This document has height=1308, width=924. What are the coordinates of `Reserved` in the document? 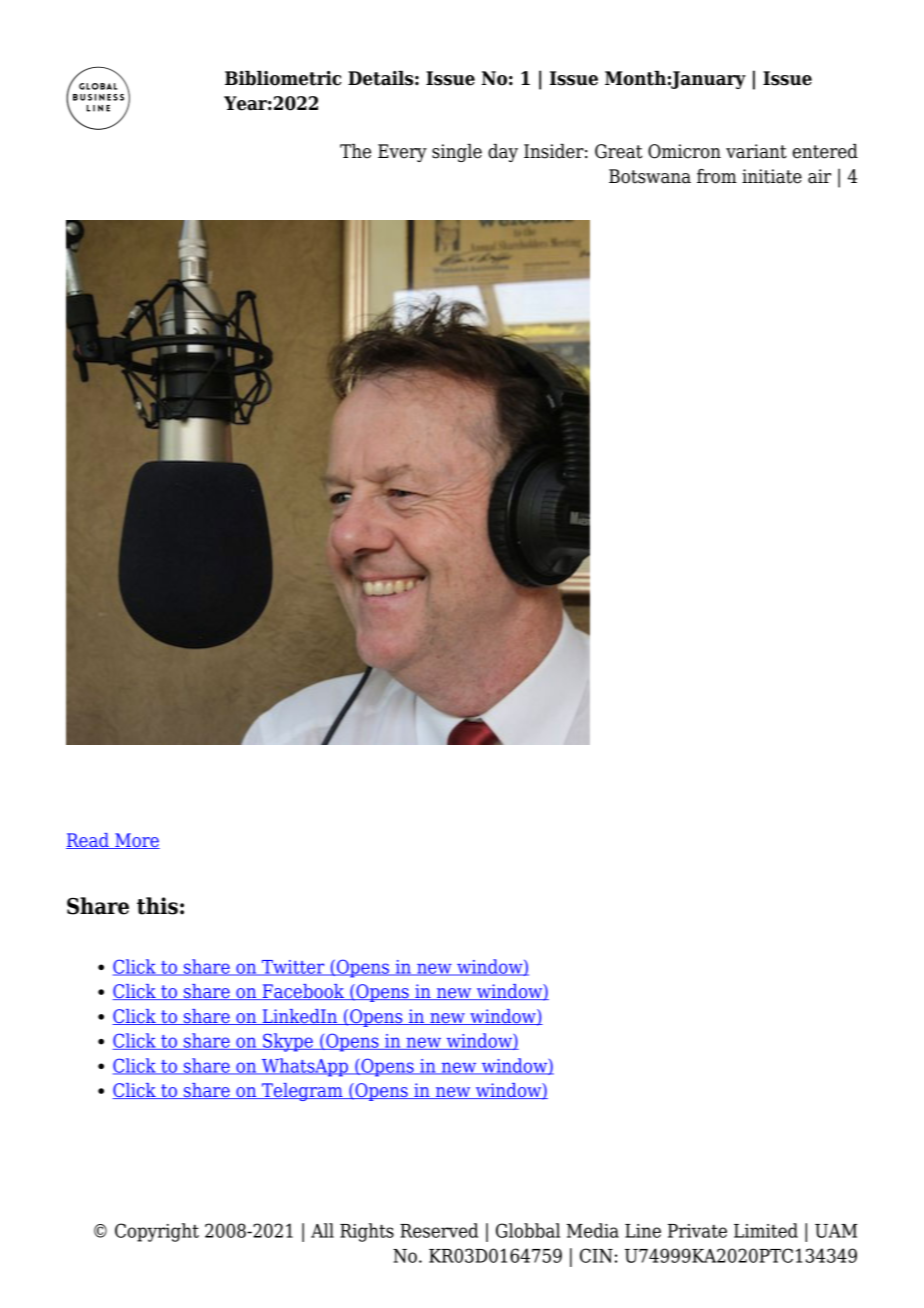 It's located at (439, 1230).
